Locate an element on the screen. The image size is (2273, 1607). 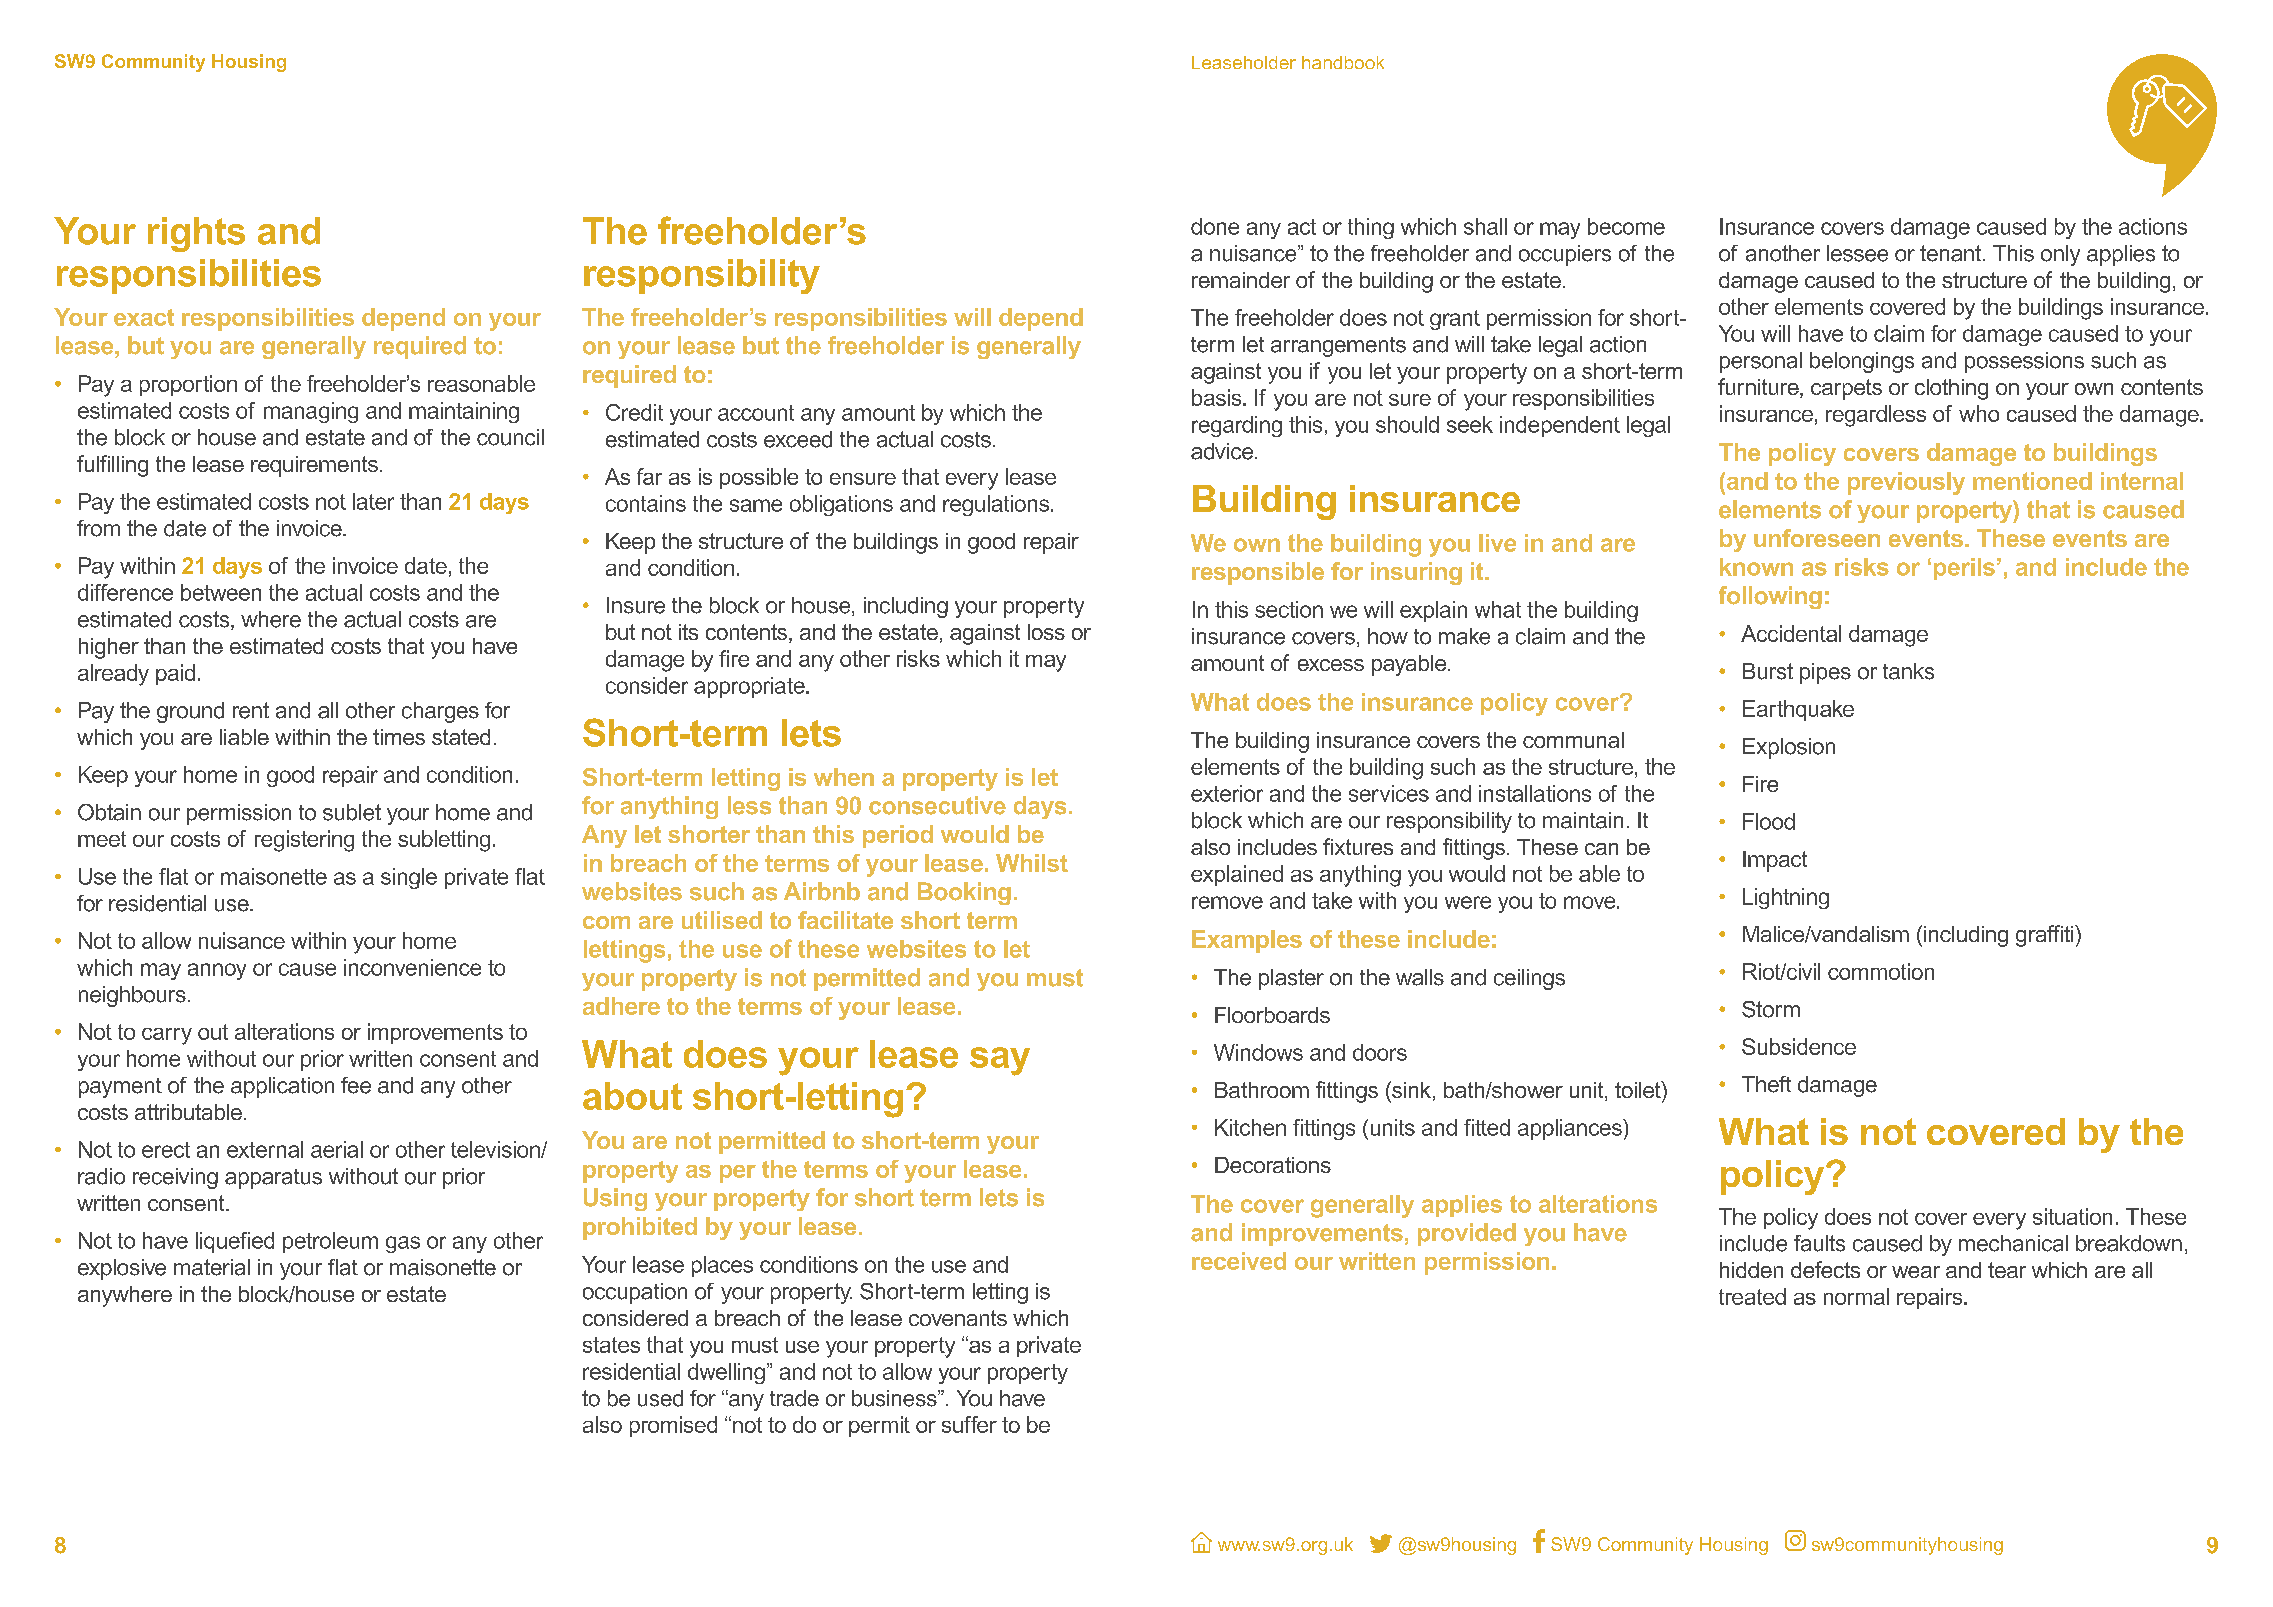
remainder is located at coordinates (1241, 280).
